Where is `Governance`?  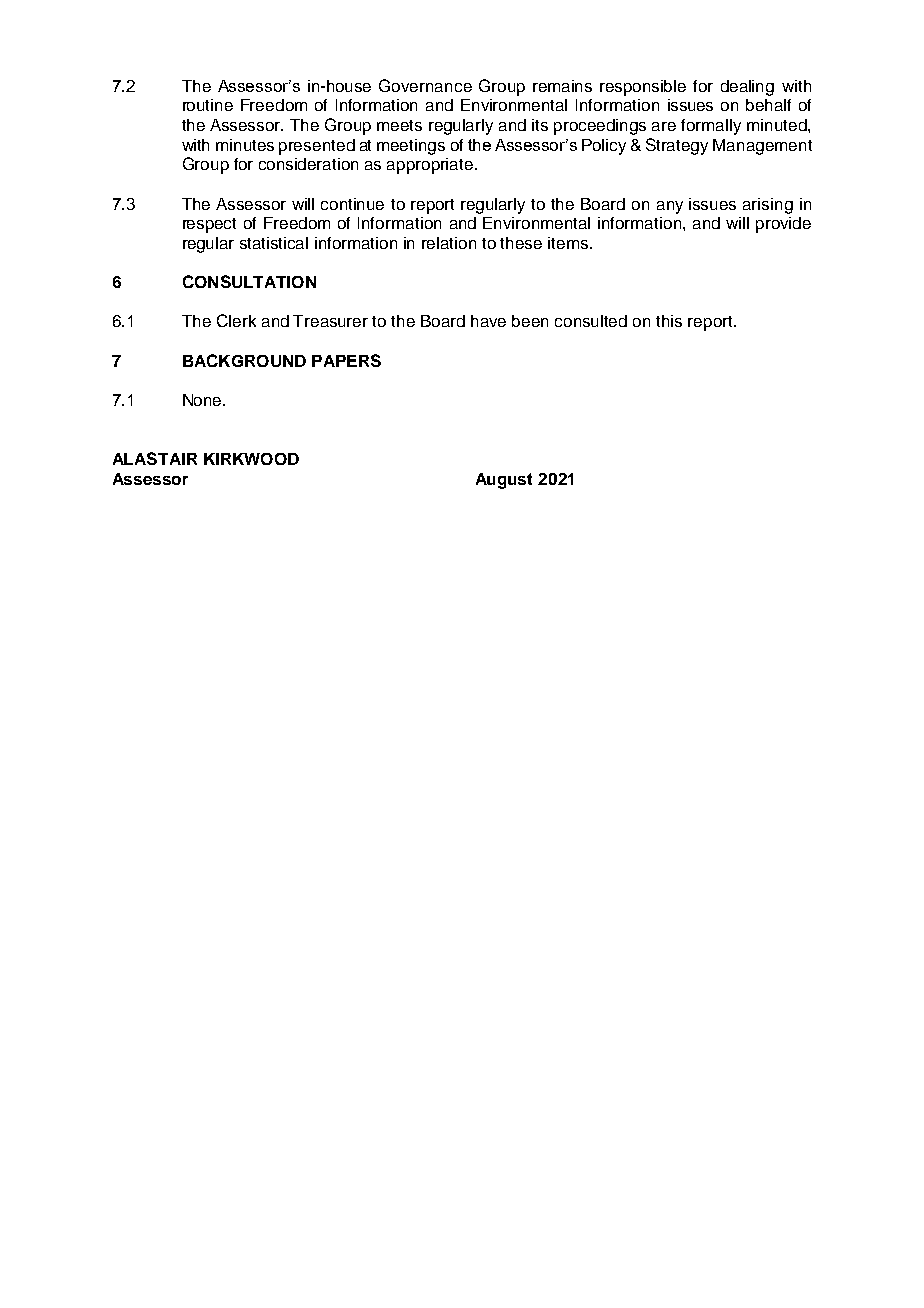 Governance is located at coordinates (425, 85).
